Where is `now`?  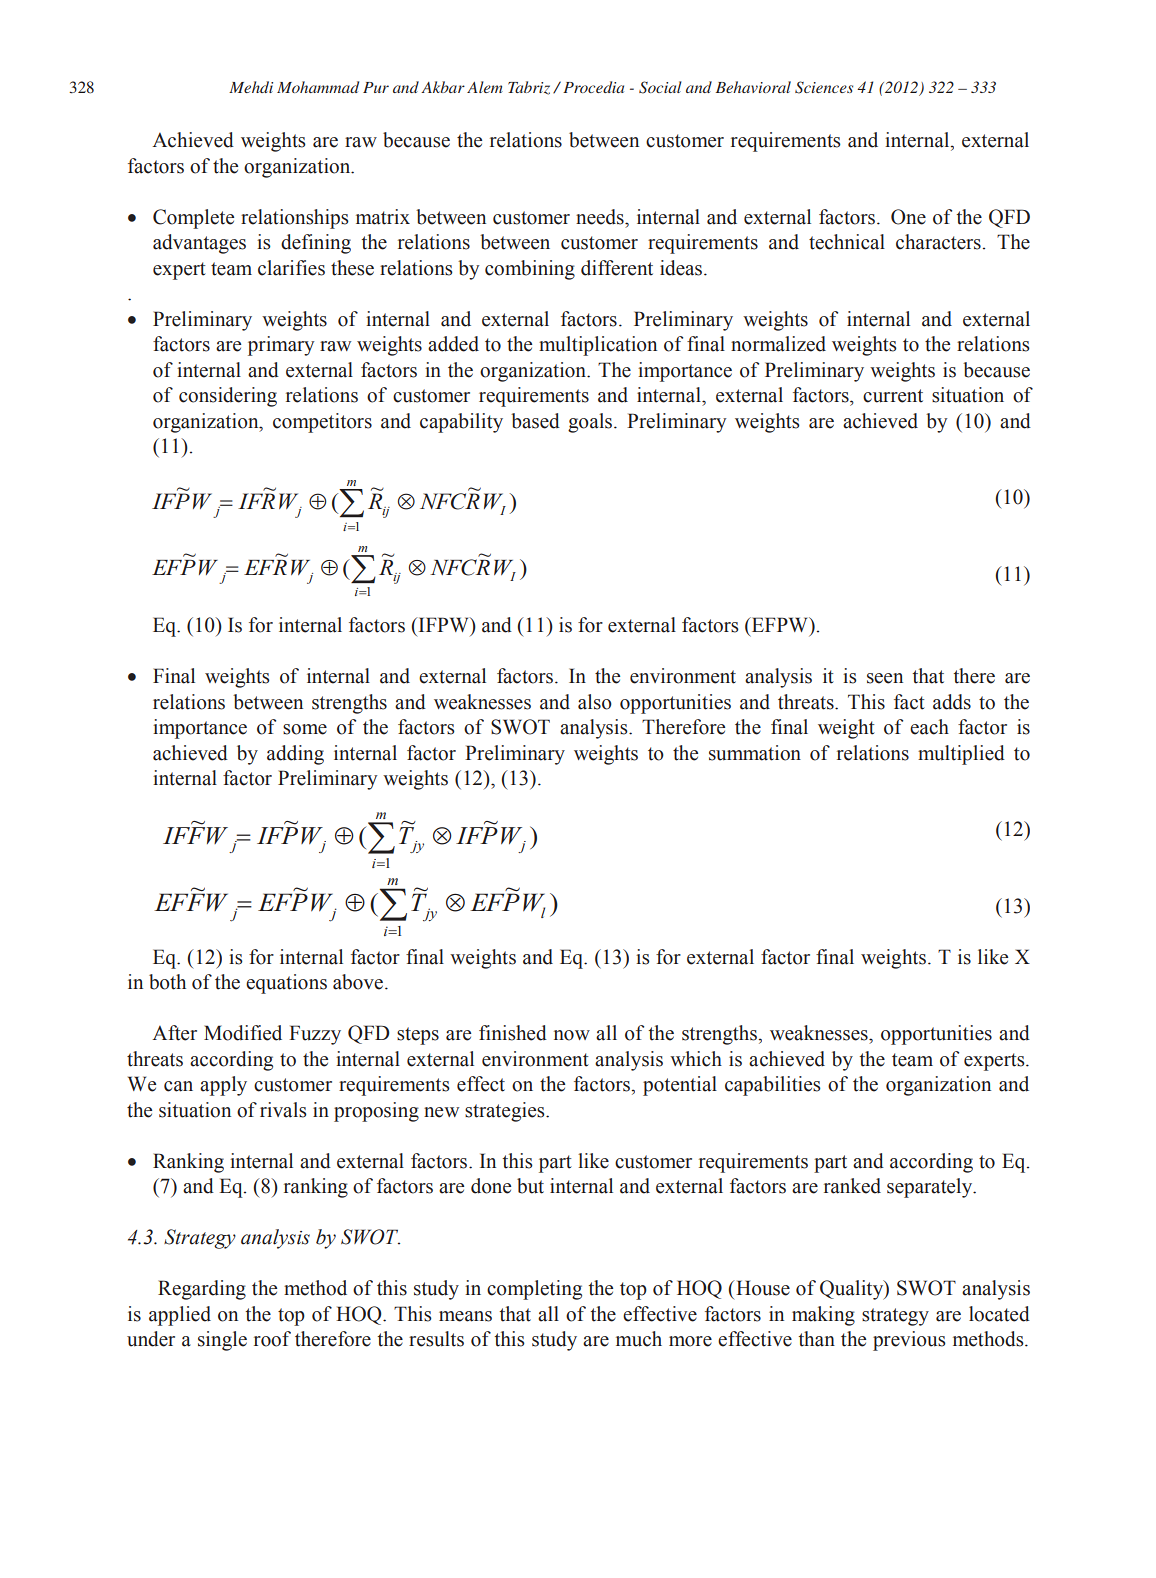
now is located at coordinates (572, 1035).
